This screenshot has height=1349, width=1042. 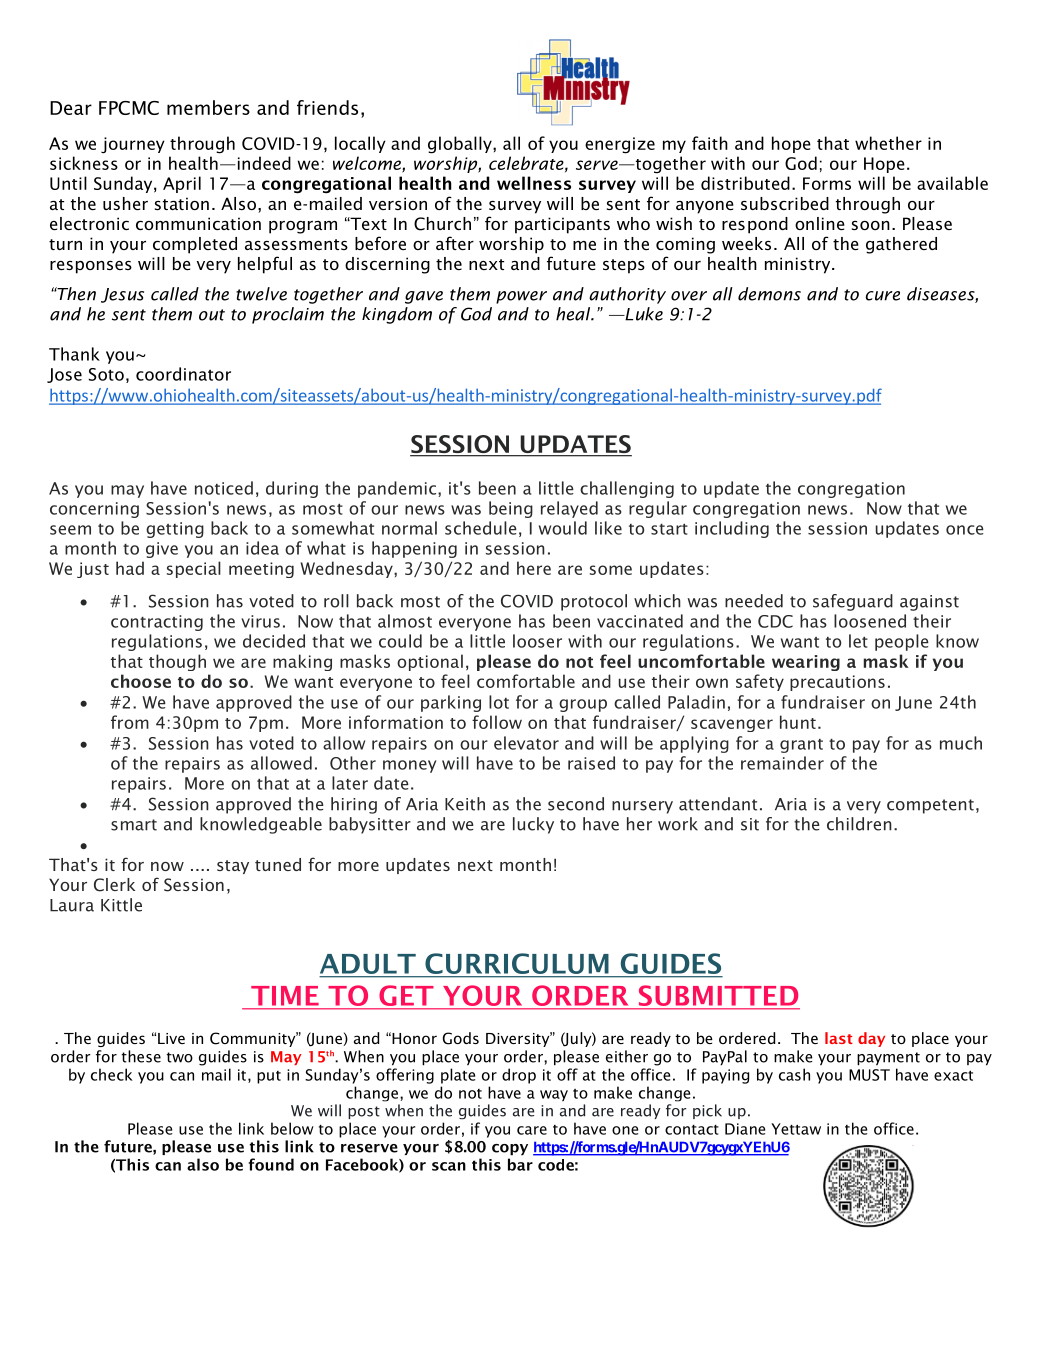 What do you see at coordinates (859, 824) in the screenshot?
I see `children` at bounding box center [859, 824].
